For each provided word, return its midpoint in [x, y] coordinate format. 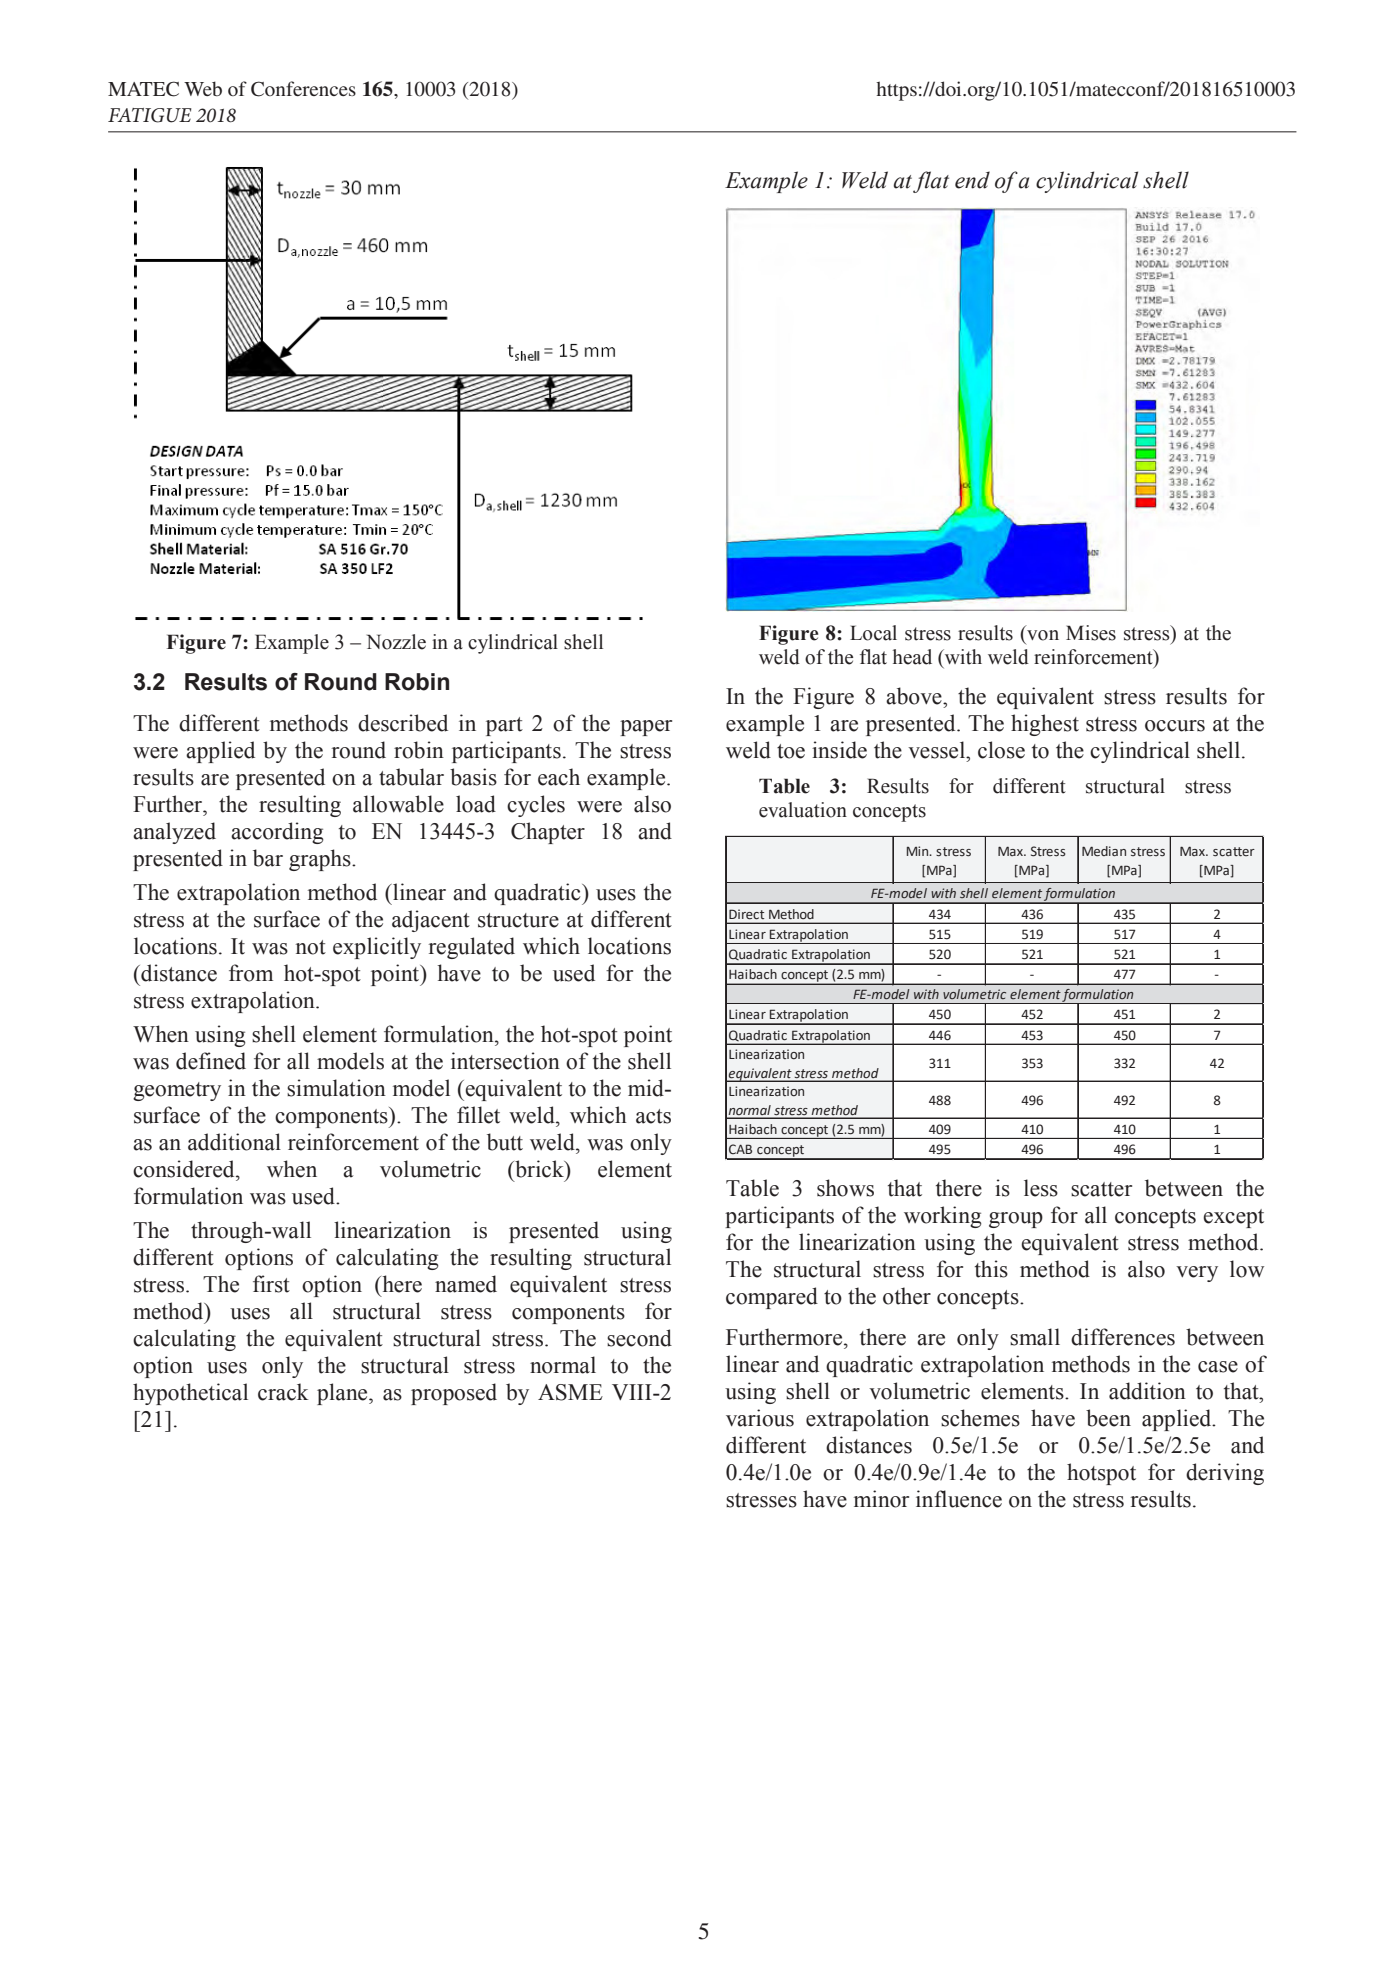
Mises [1091, 633]
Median [1104, 851]
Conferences [303, 89]
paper [646, 728]
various [760, 1418]
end [972, 180]
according [277, 833]
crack [283, 1392]
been [1108, 1418]
